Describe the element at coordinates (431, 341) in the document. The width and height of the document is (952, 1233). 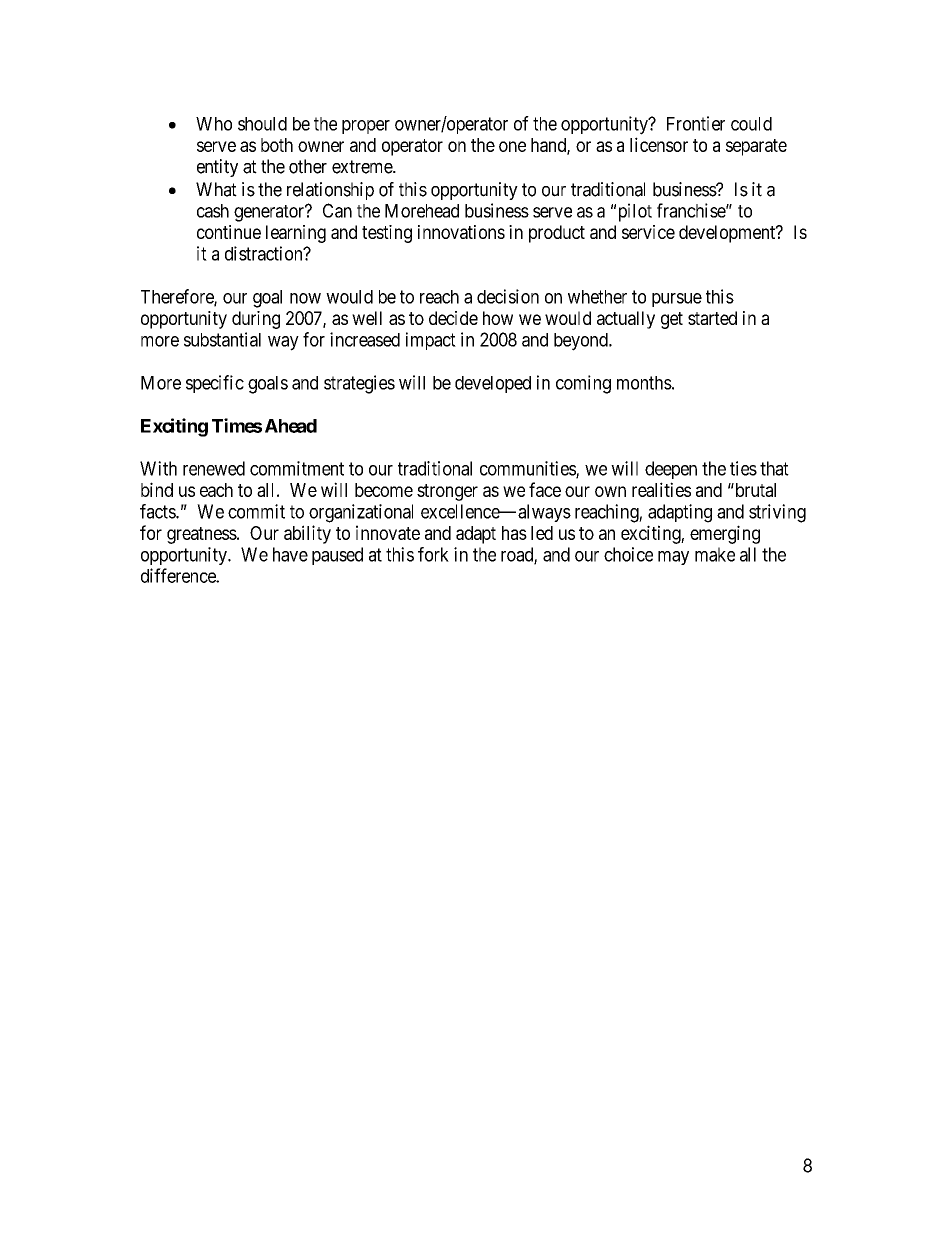
I see `impact` at that location.
